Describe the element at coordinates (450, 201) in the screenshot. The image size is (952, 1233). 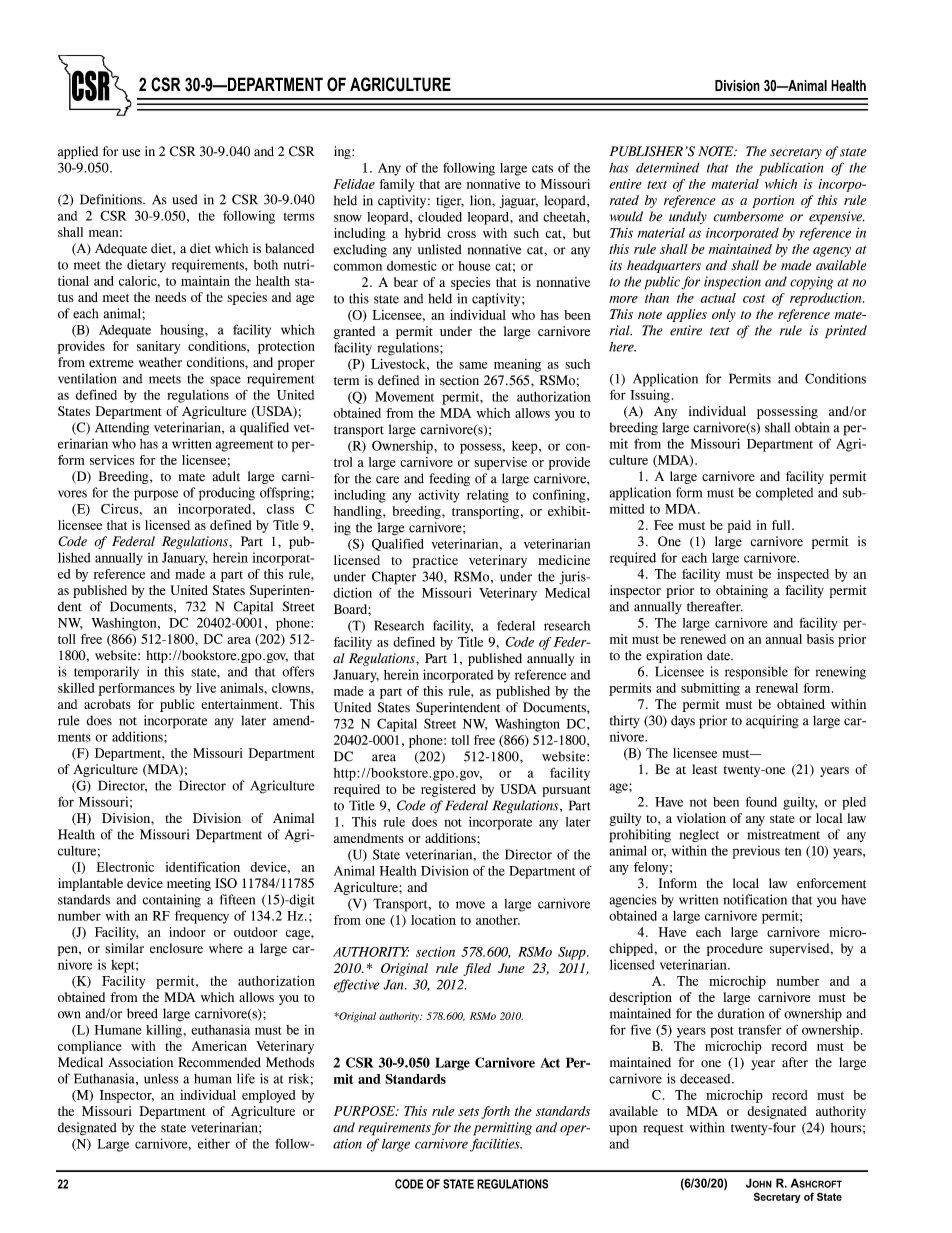
I see `tiger` at that location.
